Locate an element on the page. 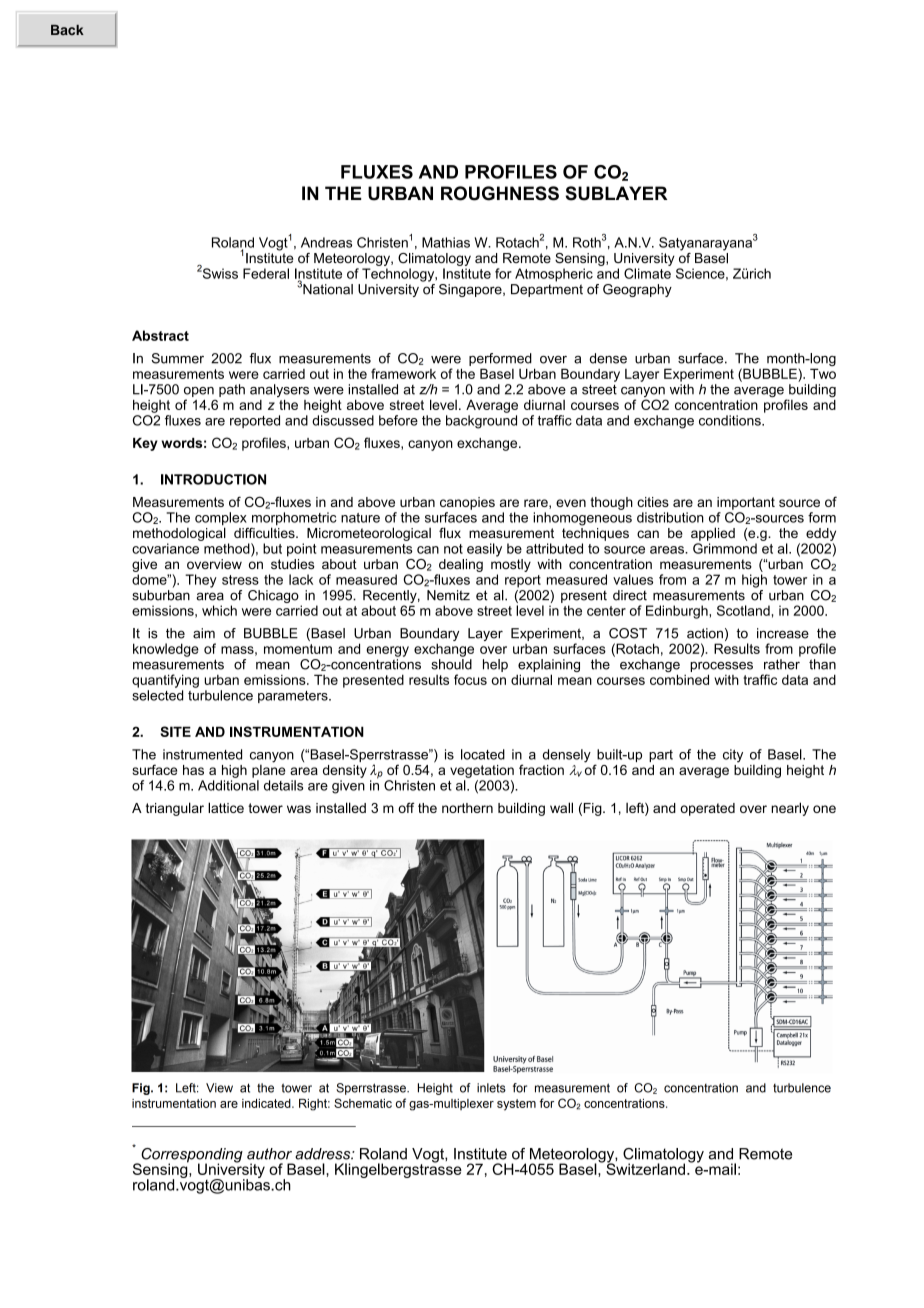  ROUGHNESS is located at coordinates (500, 193).
